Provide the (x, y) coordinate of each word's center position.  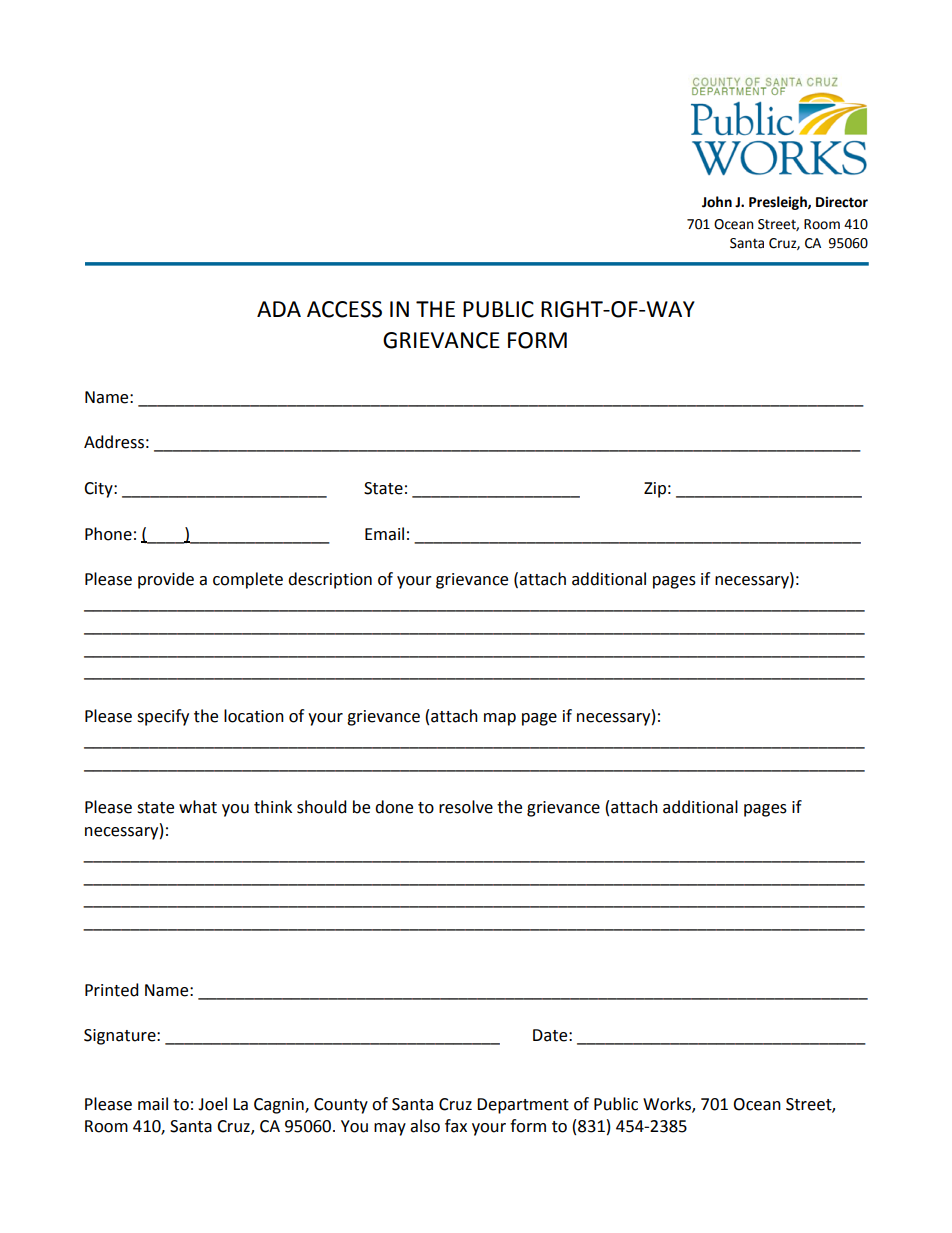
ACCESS (344, 309)
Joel (212, 1104)
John (717, 202)
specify (163, 717)
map (500, 719)
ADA (279, 309)
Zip (655, 490)
